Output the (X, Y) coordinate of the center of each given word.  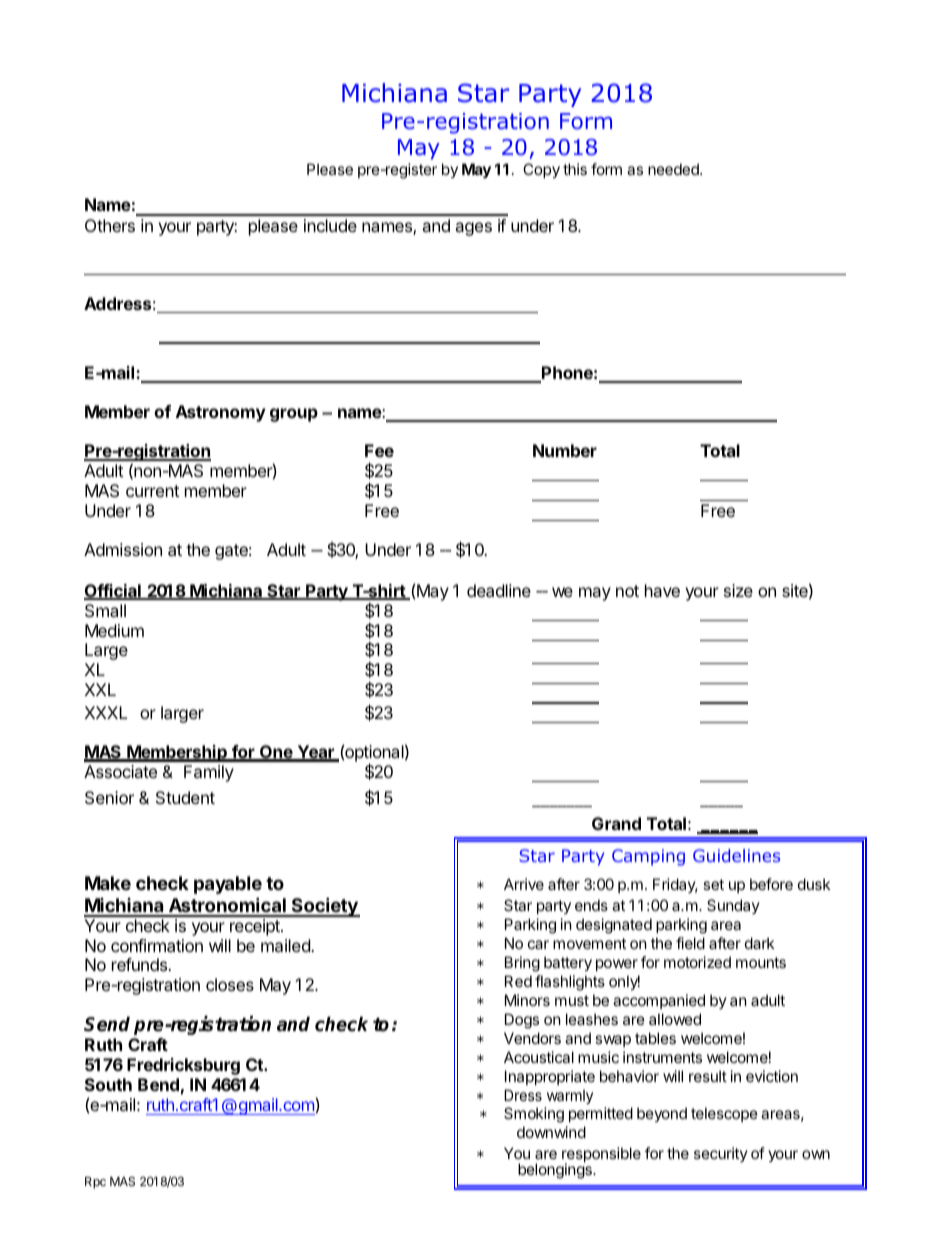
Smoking (534, 1115)
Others (110, 225)
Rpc (95, 1183)
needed (674, 169)
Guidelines (736, 855)
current (152, 491)
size (738, 590)
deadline (499, 590)
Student (185, 797)
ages (473, 229)
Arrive (524, 884)
